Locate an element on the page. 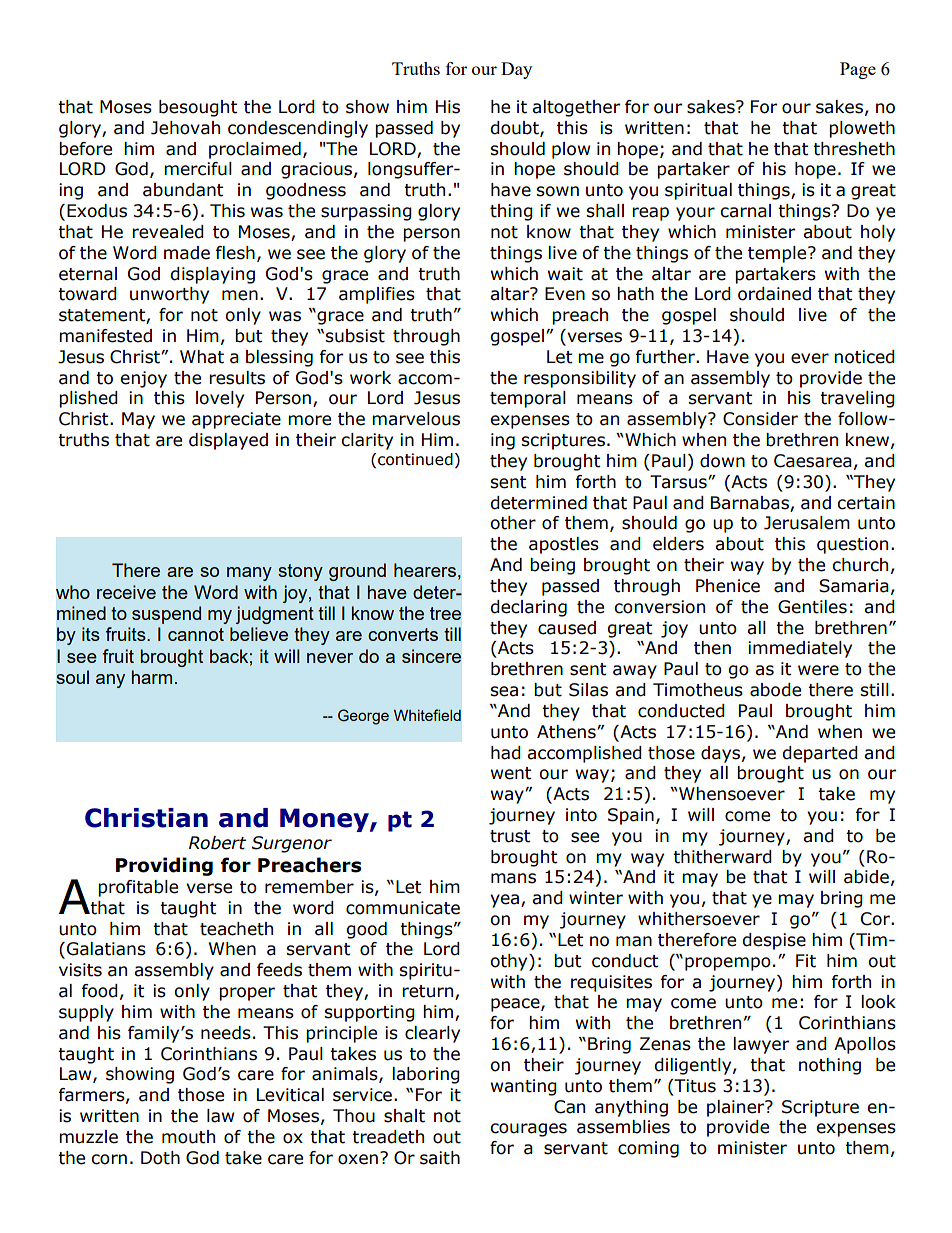  mouth is located at coordinates (188, 1137).
